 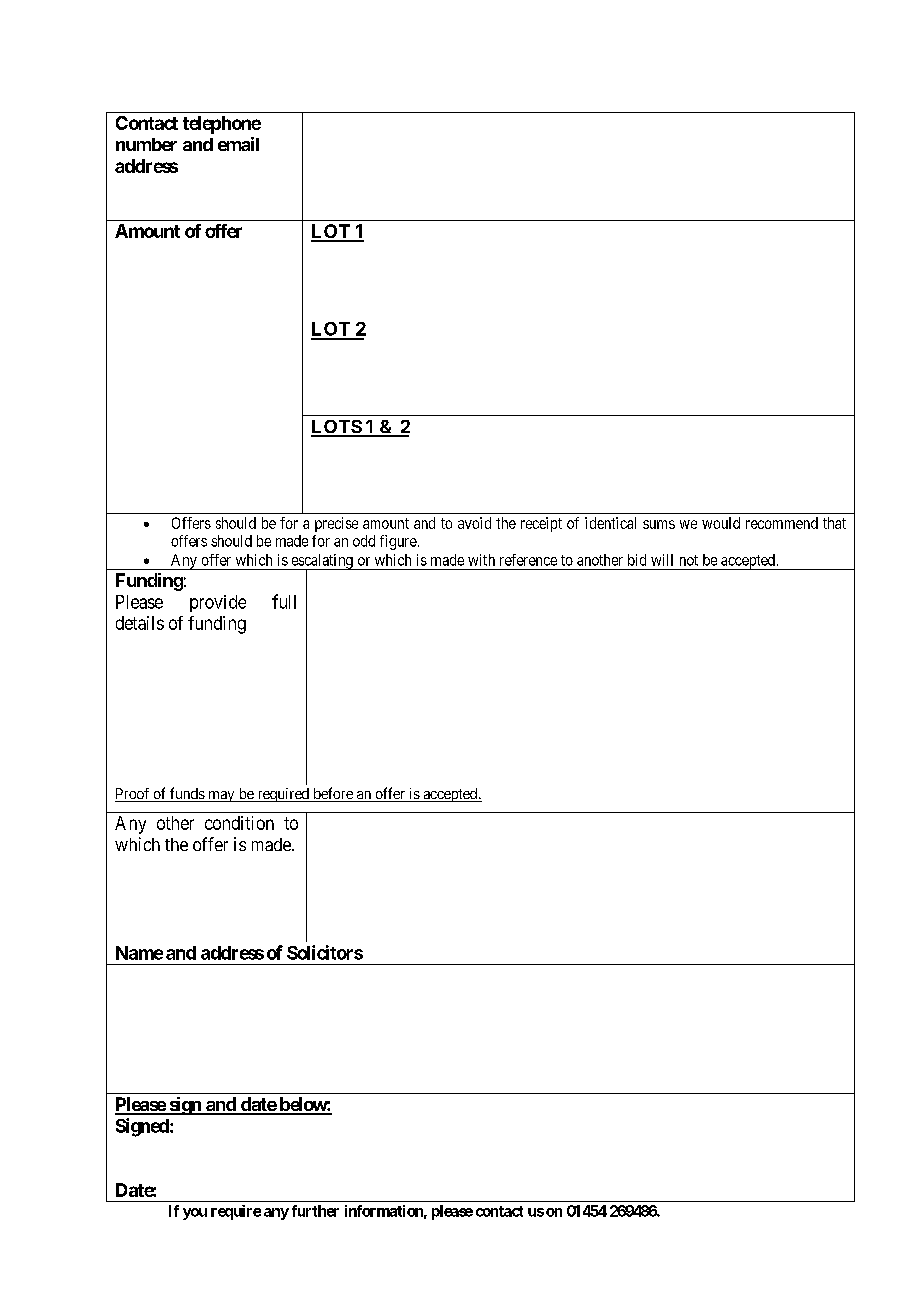 I want to click on you, so click(x=195, y=1214).
